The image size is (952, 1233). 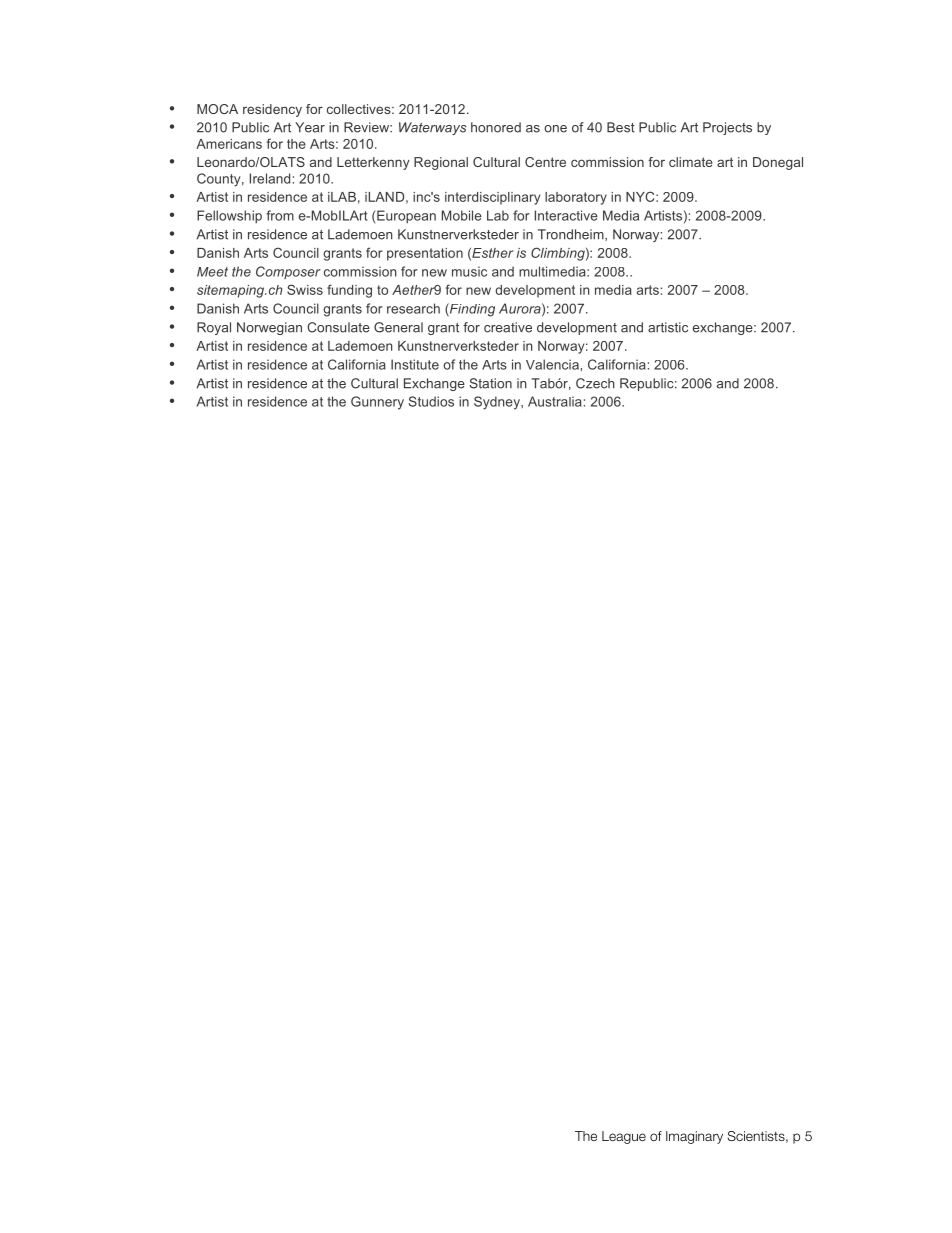 What do you see at coordinates (496, 127) in the screenshot?
I see `honored` at bounding box center [496, 127].
